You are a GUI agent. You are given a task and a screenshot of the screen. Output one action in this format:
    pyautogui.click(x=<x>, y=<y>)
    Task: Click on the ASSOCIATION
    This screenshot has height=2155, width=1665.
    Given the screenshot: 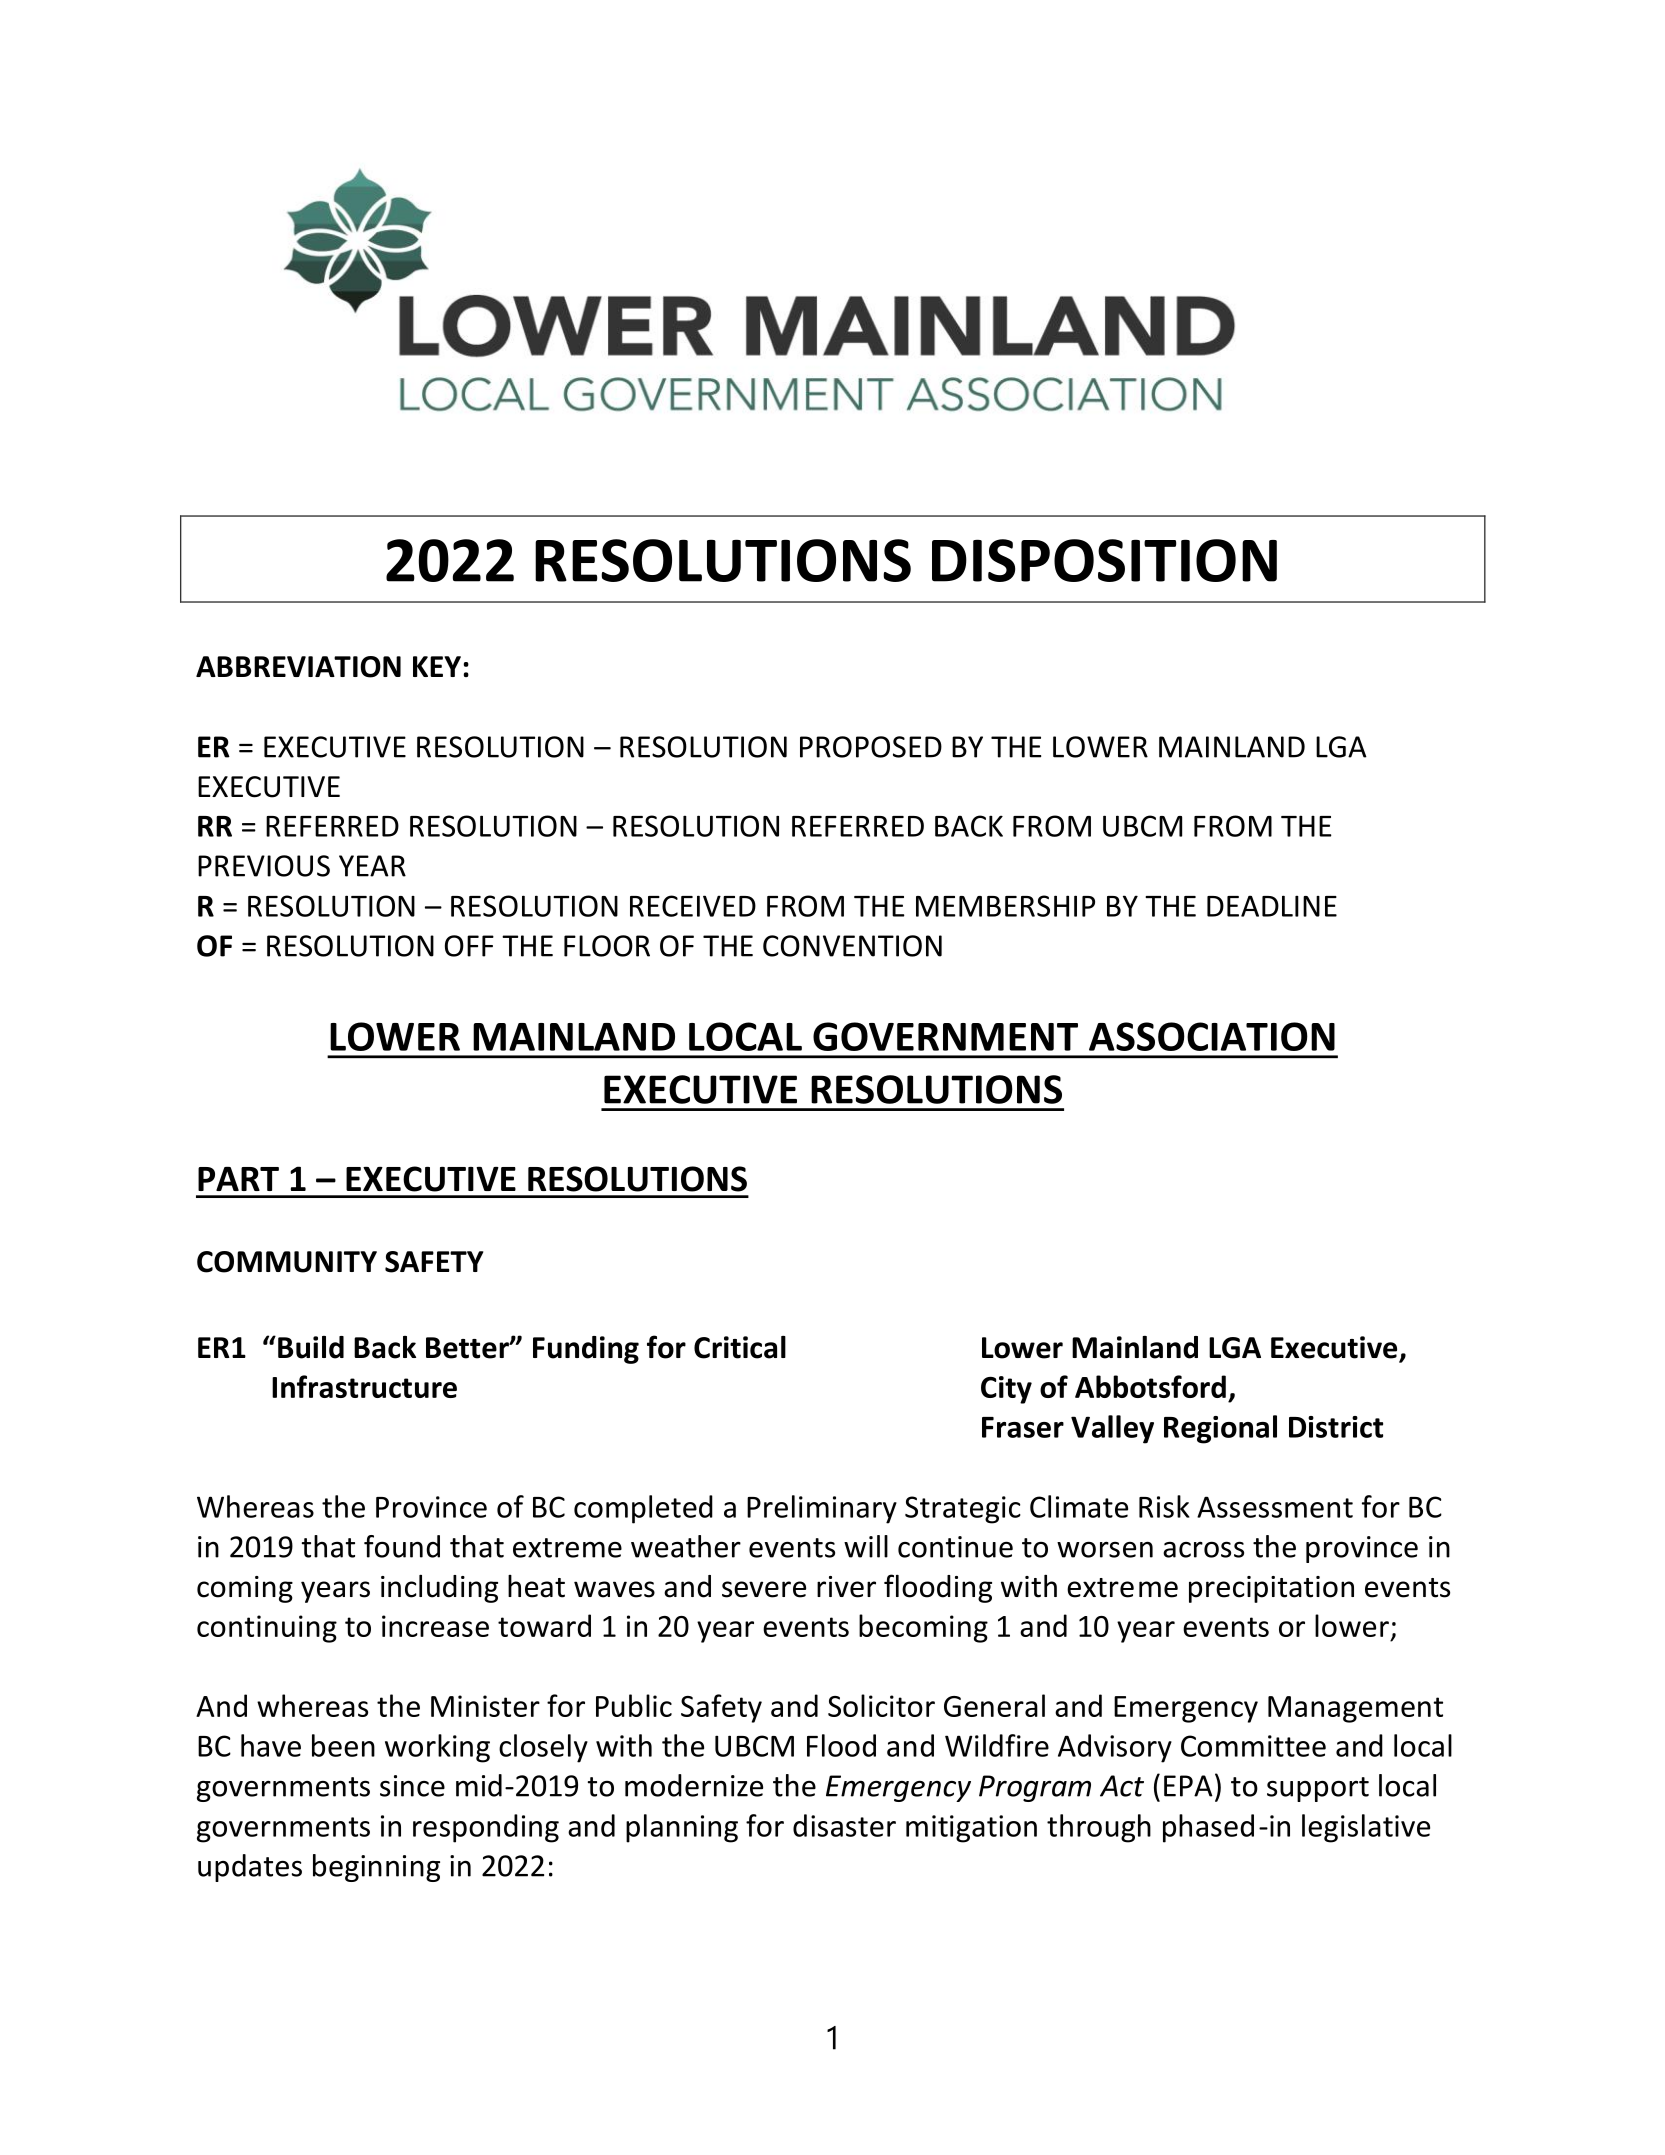 What is the action you would take?
    pyautogui.click(x=1212, y=1036)
